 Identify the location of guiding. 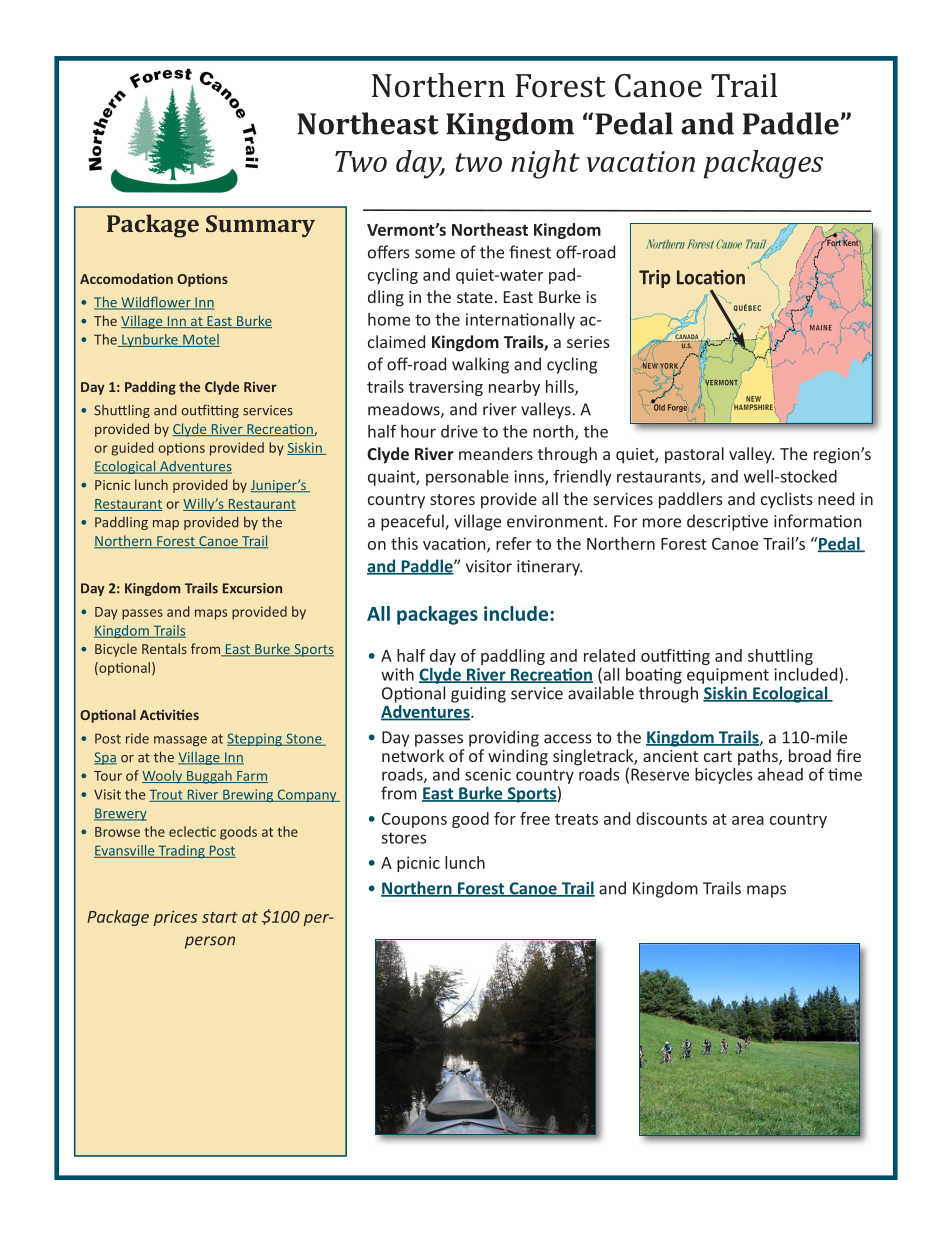
(478, 694).
